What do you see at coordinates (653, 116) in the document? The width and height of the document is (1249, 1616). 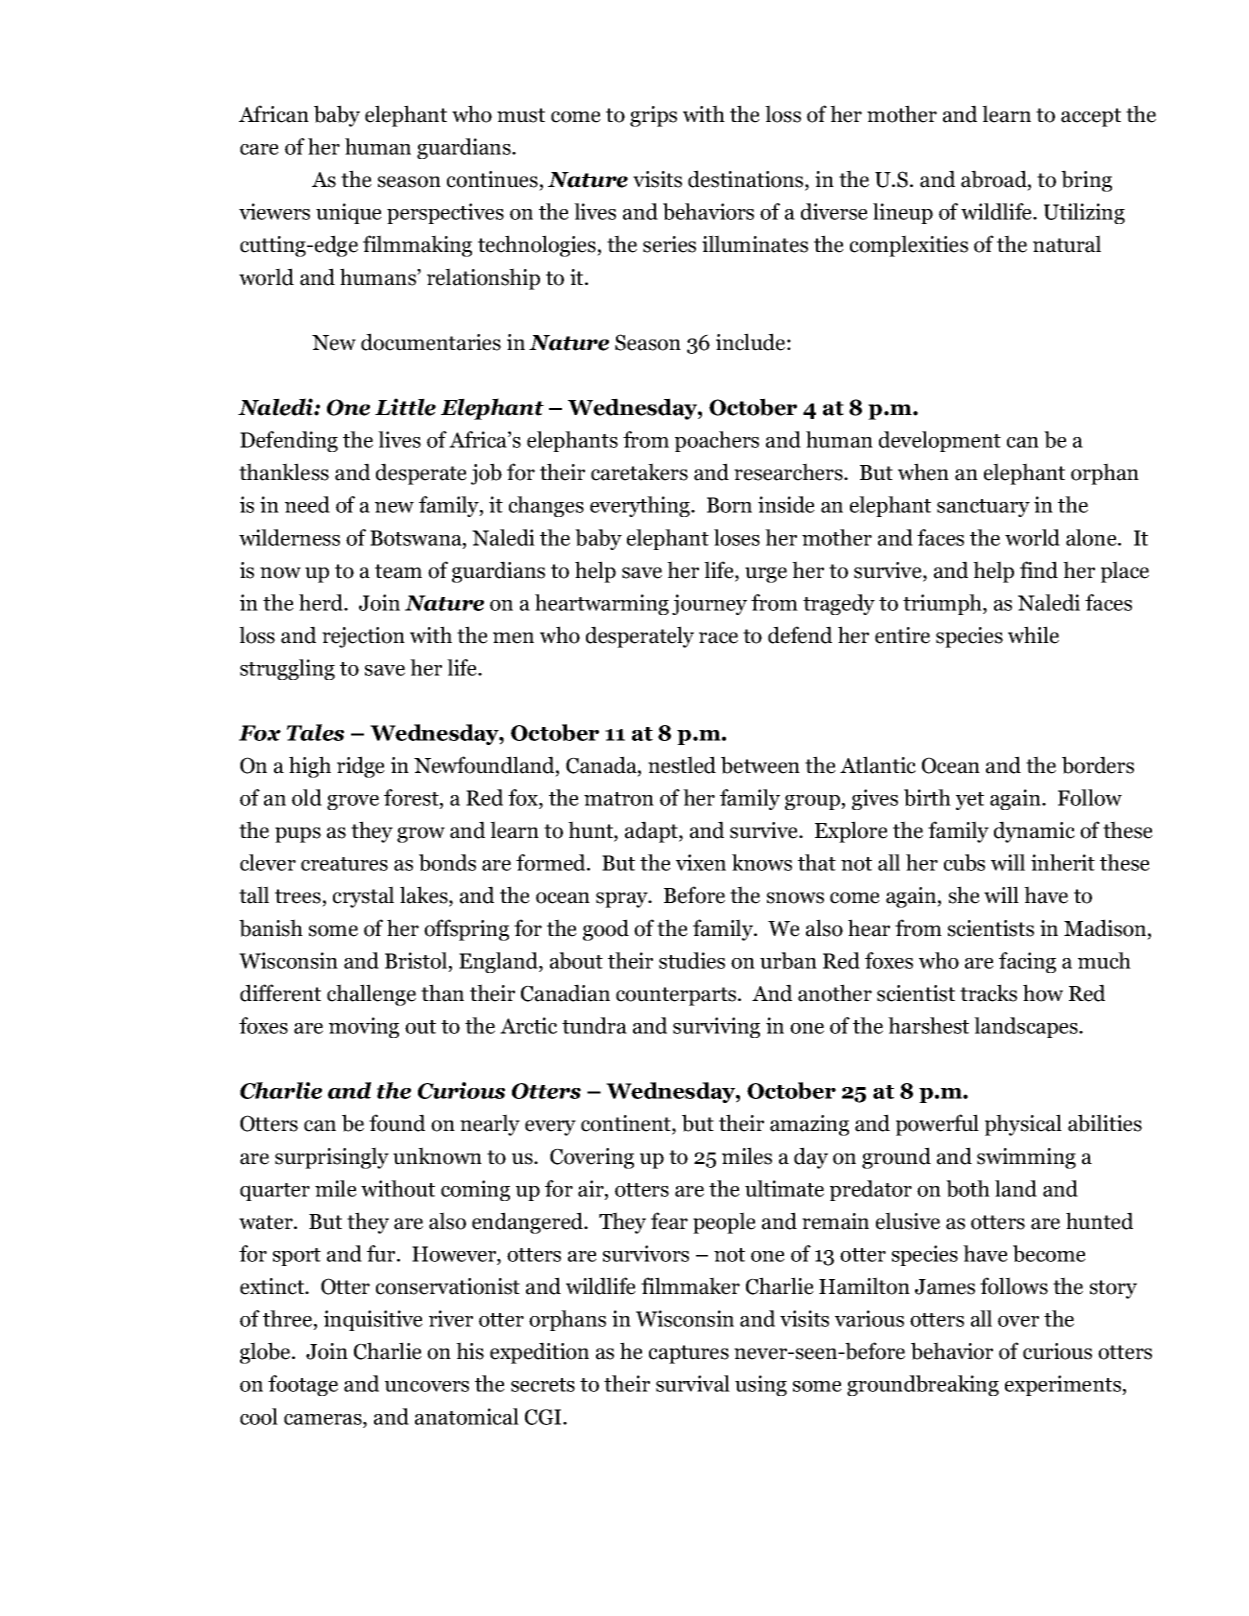 I see `grips` at bounding box center [653, 116].
